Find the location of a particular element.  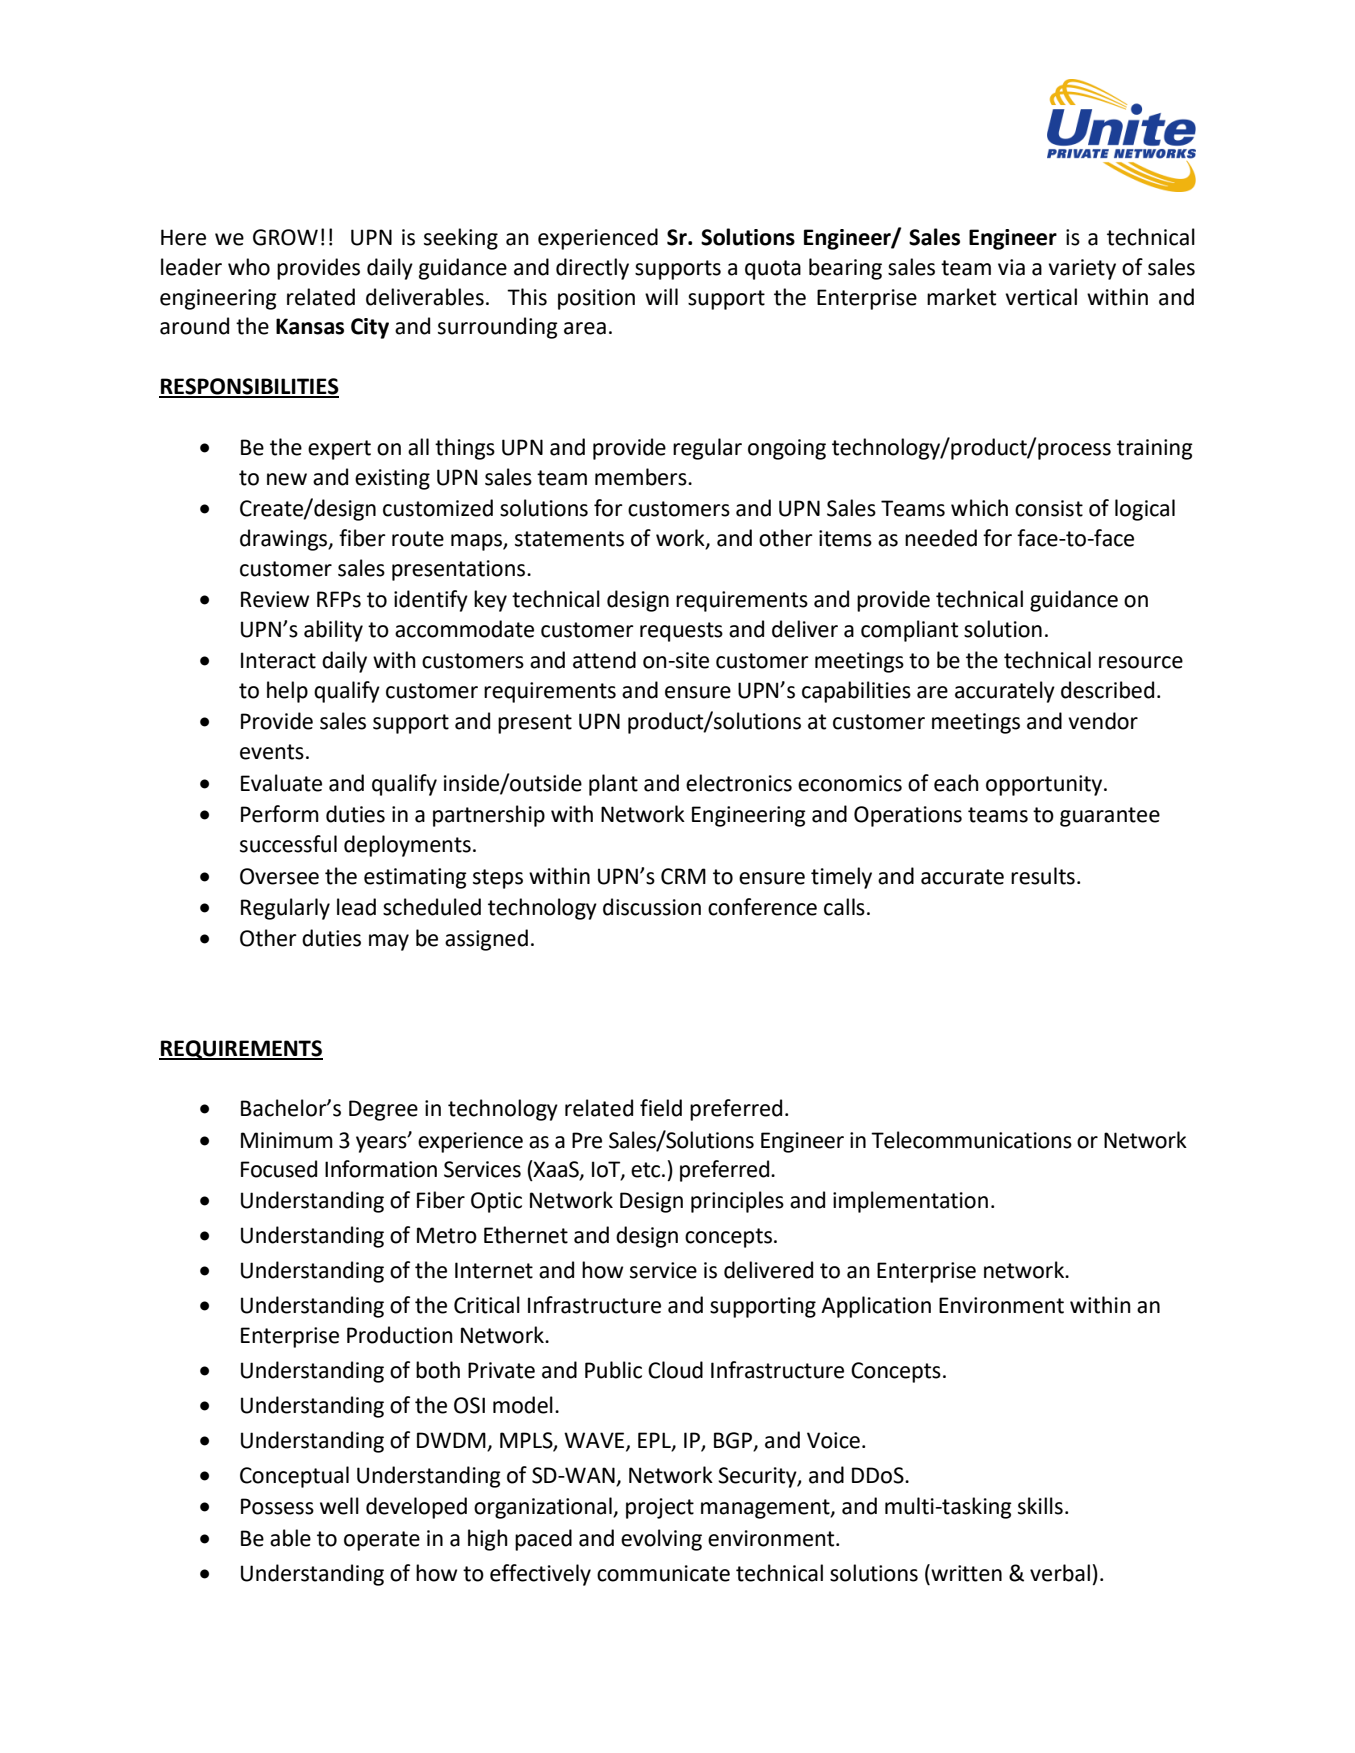

results is located at coordinates (1043, 876).
